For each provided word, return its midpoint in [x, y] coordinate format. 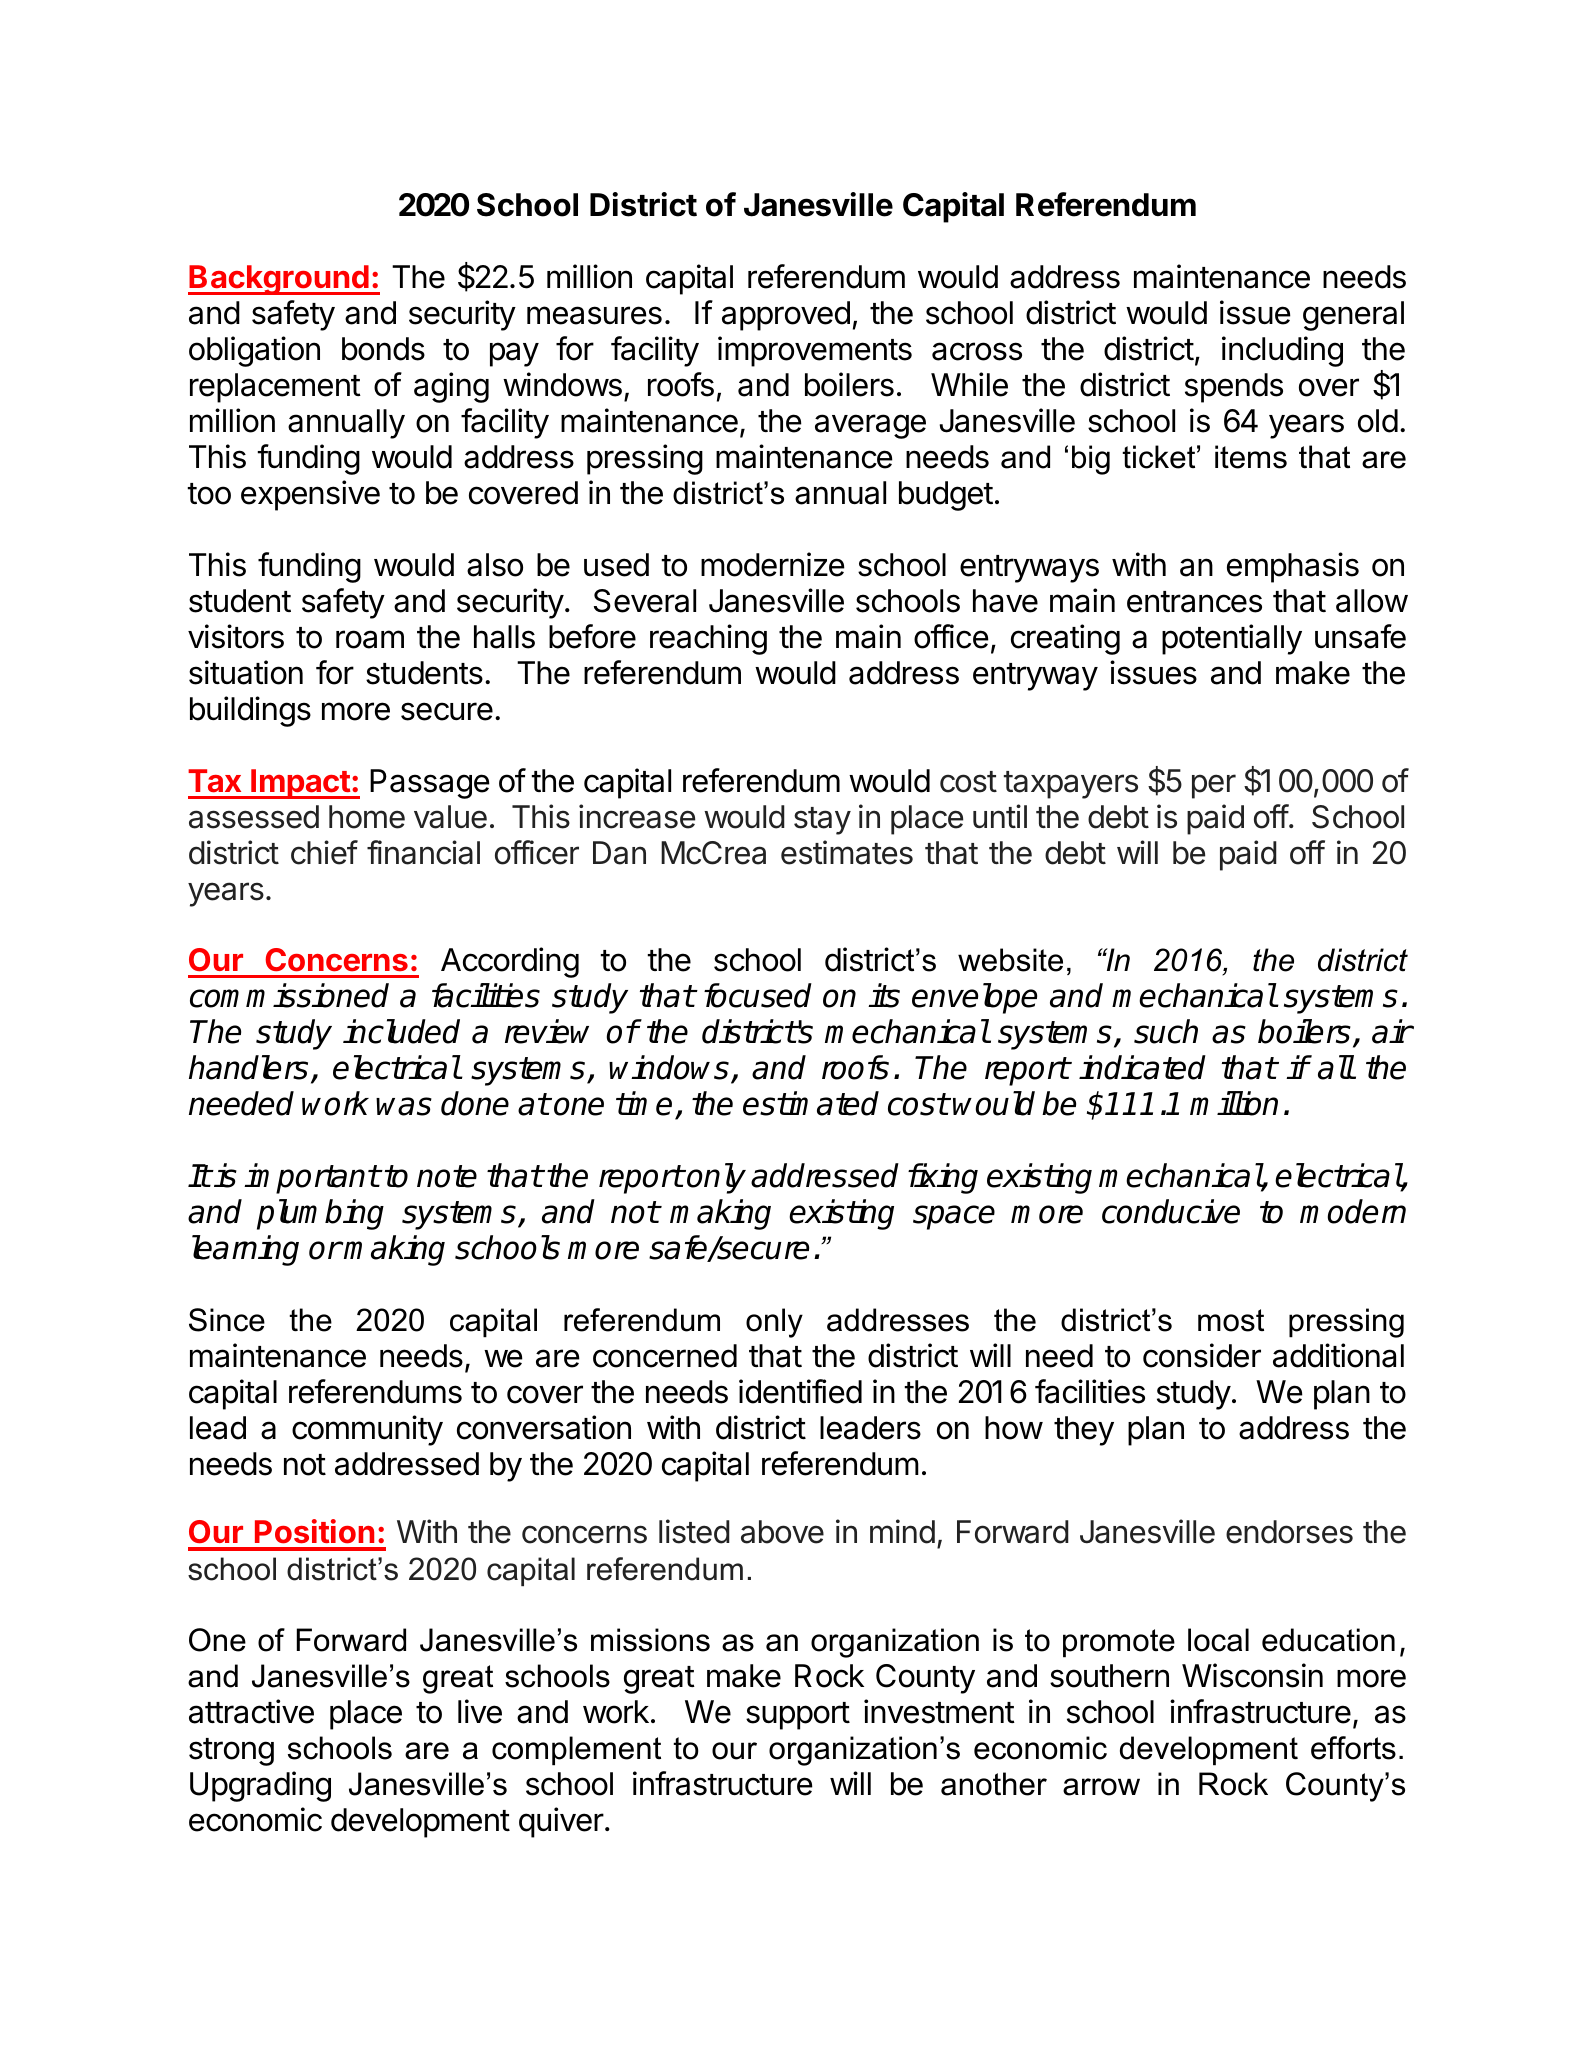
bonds [383, 349]
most [1231, 1320]
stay [822, 821]
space [954, 1217]
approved [786, 316]
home [367, 817]
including [1282, 351]
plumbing [320, 1214]
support [798, 1716]
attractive [251, 1711]
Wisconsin [1252, 1675]
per [1214, 786]
